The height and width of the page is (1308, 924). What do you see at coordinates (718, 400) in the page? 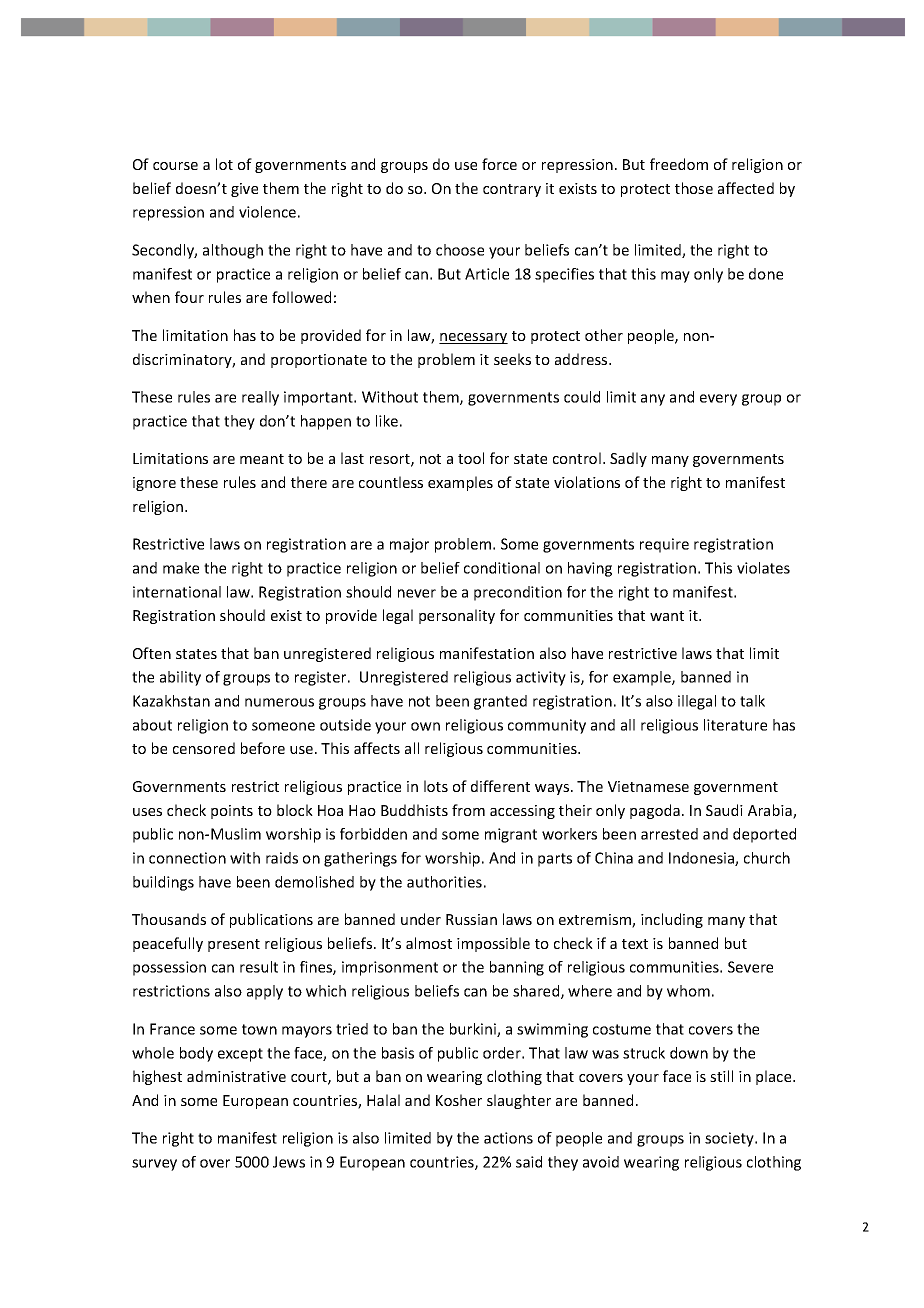
I see `every` at bounding box center [718, 400].
